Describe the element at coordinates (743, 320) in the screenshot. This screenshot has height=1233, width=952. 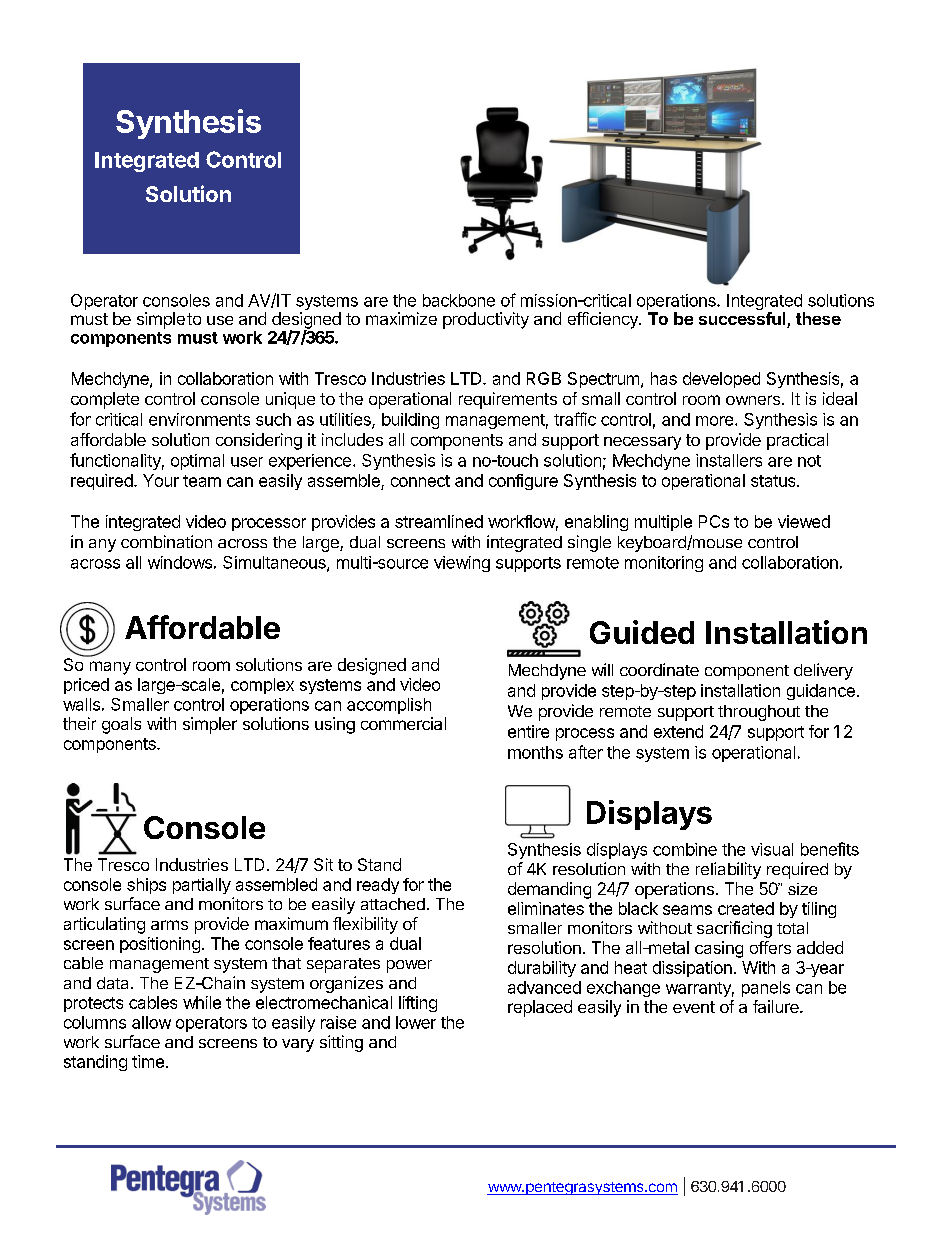
I see `successful` at that location.
